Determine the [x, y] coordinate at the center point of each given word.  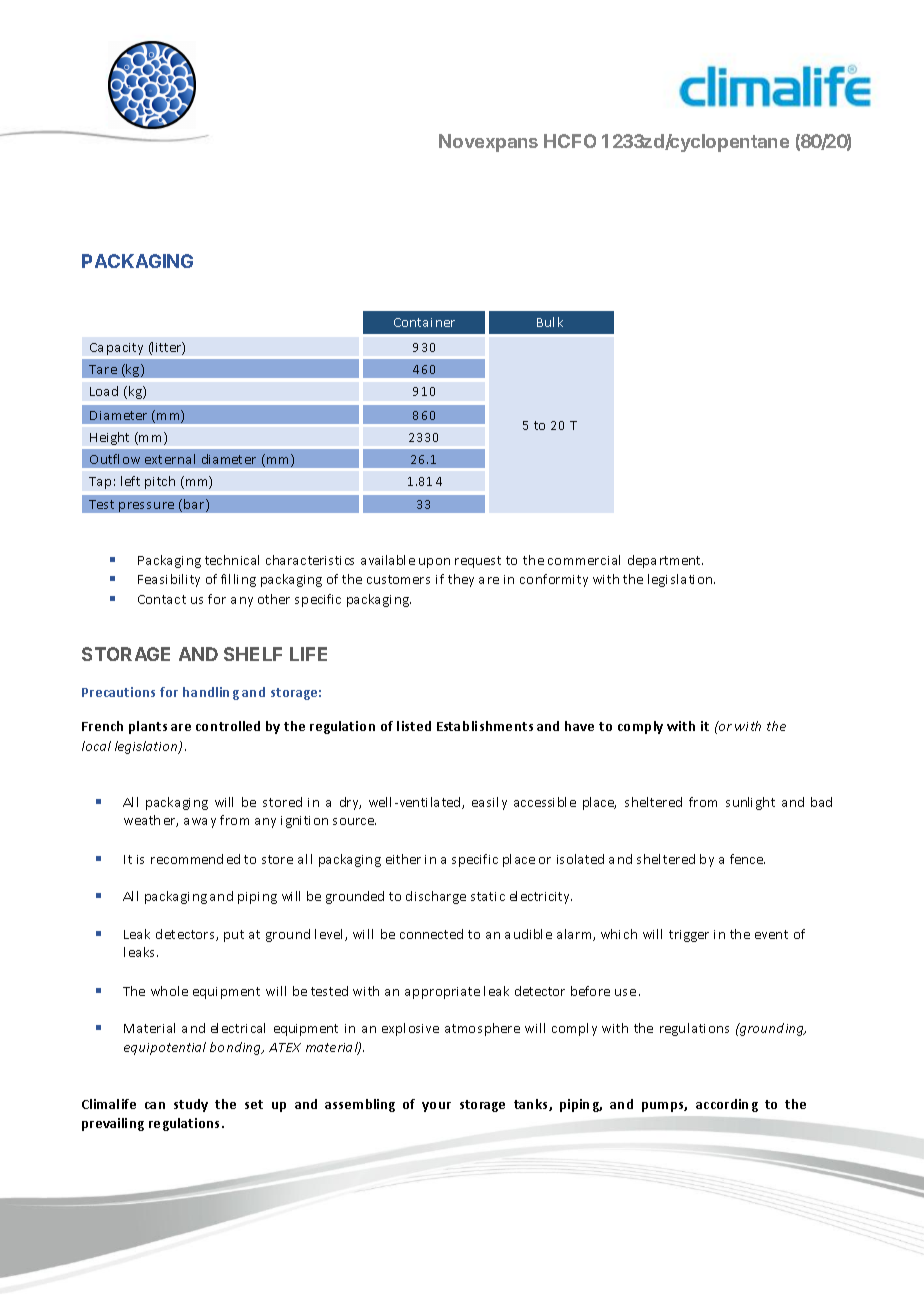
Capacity [116, 349]
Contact [162, 599]
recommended [195, 859]
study [191, 1105]
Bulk [550, 322]
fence [747, 859]
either [403, 859]
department [665, 561]
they [461, 580]
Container [424, 322]
